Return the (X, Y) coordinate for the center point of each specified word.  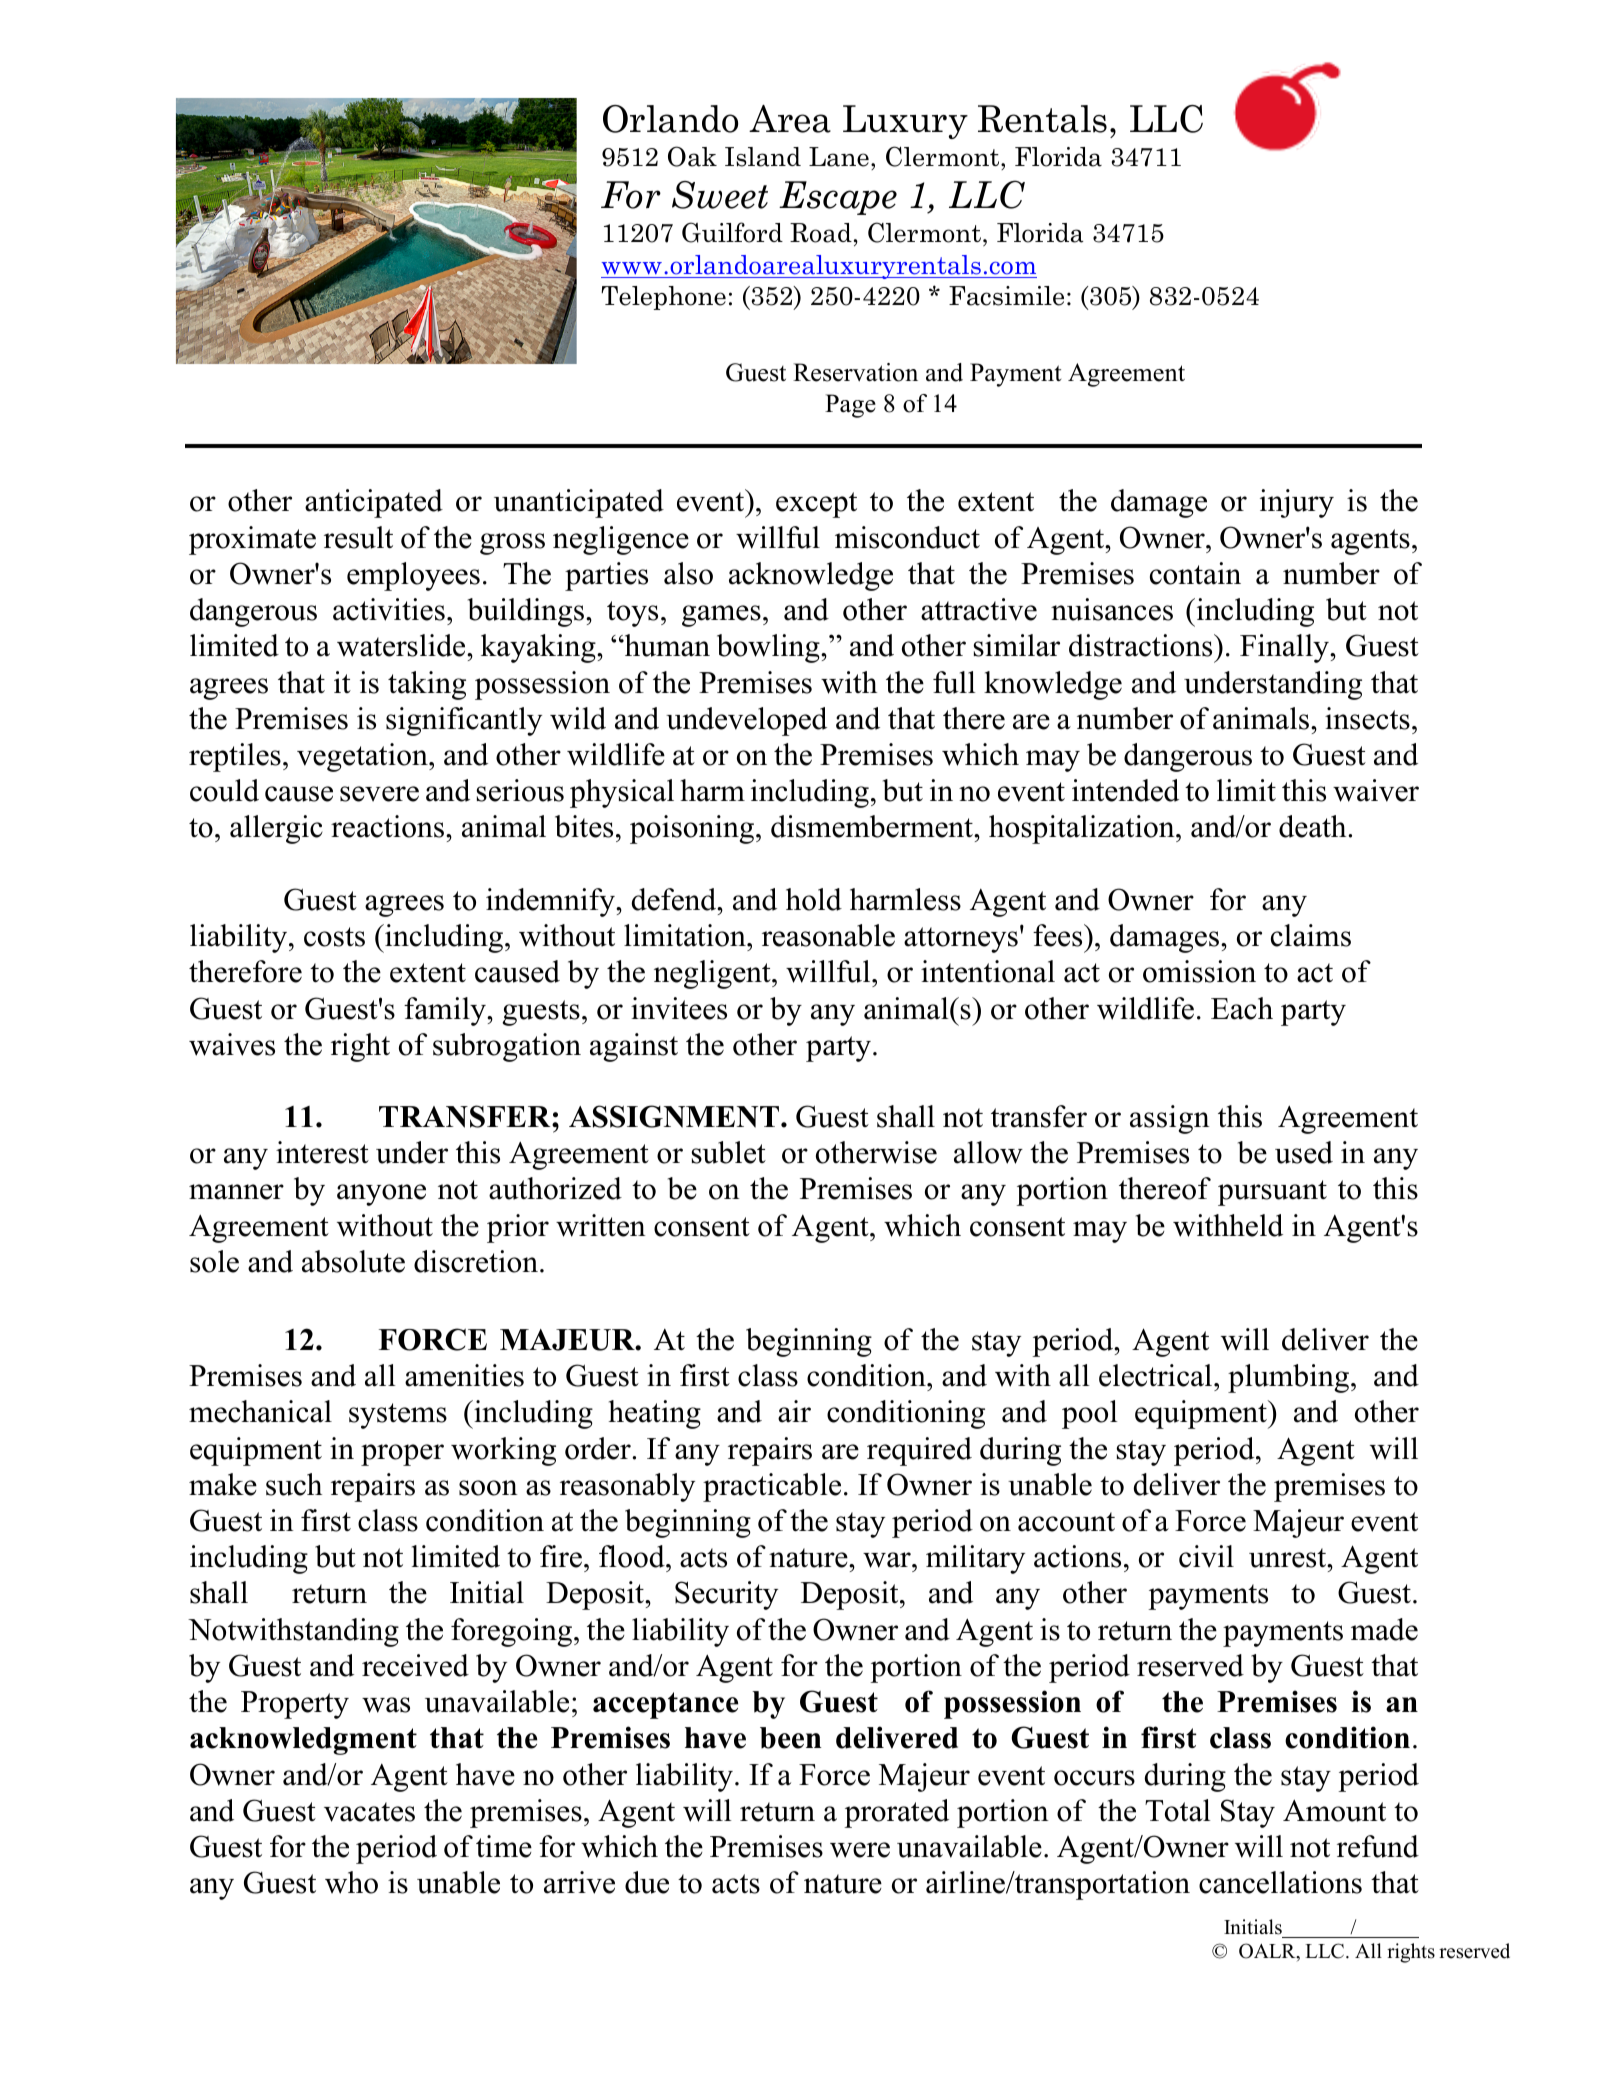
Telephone (663, 298)
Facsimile (1006, 296)
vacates (369, 1812)
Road (821, 233)
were (860, 1850)
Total (1178, 1810)
